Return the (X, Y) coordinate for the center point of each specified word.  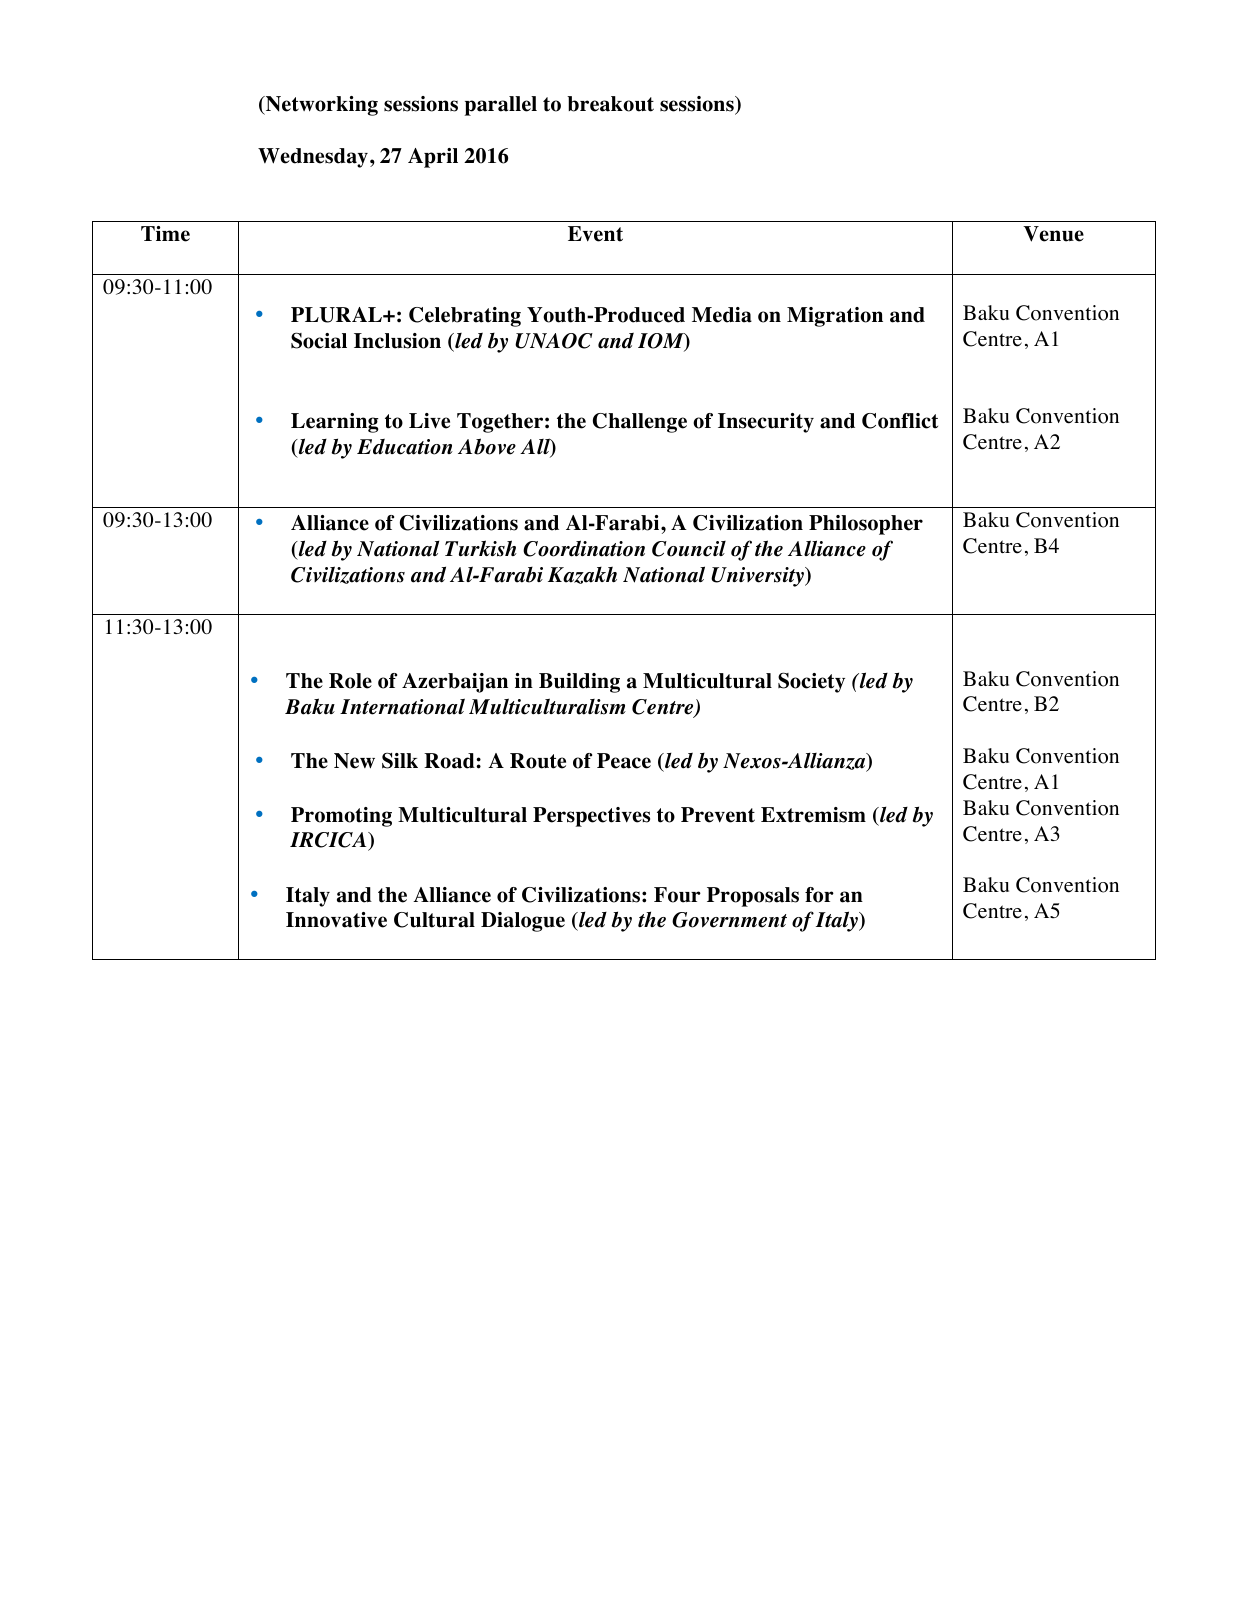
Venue (1053, 234)
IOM (662, 342)
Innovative (336, 920)
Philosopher (866, 525)
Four (677, 895)
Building (579, 683)
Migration (835, 317)
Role (350, 681)
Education (405, 447)
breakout (610, 104)
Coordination (584, 548)
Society (811, 682)
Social (319, 340)
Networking (320, 106)
